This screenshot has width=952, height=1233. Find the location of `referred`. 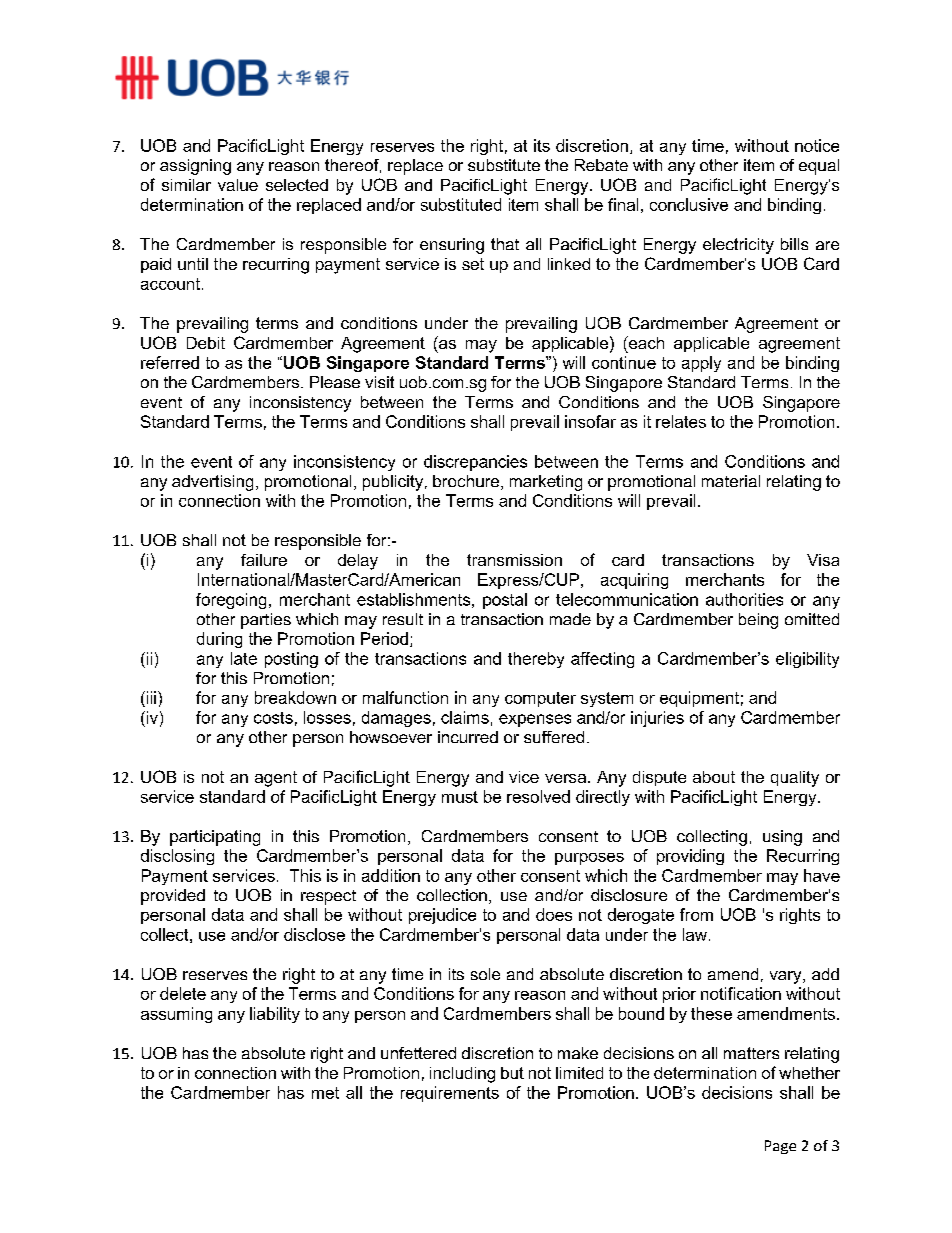

referred is located at coordinates (170, 362).
